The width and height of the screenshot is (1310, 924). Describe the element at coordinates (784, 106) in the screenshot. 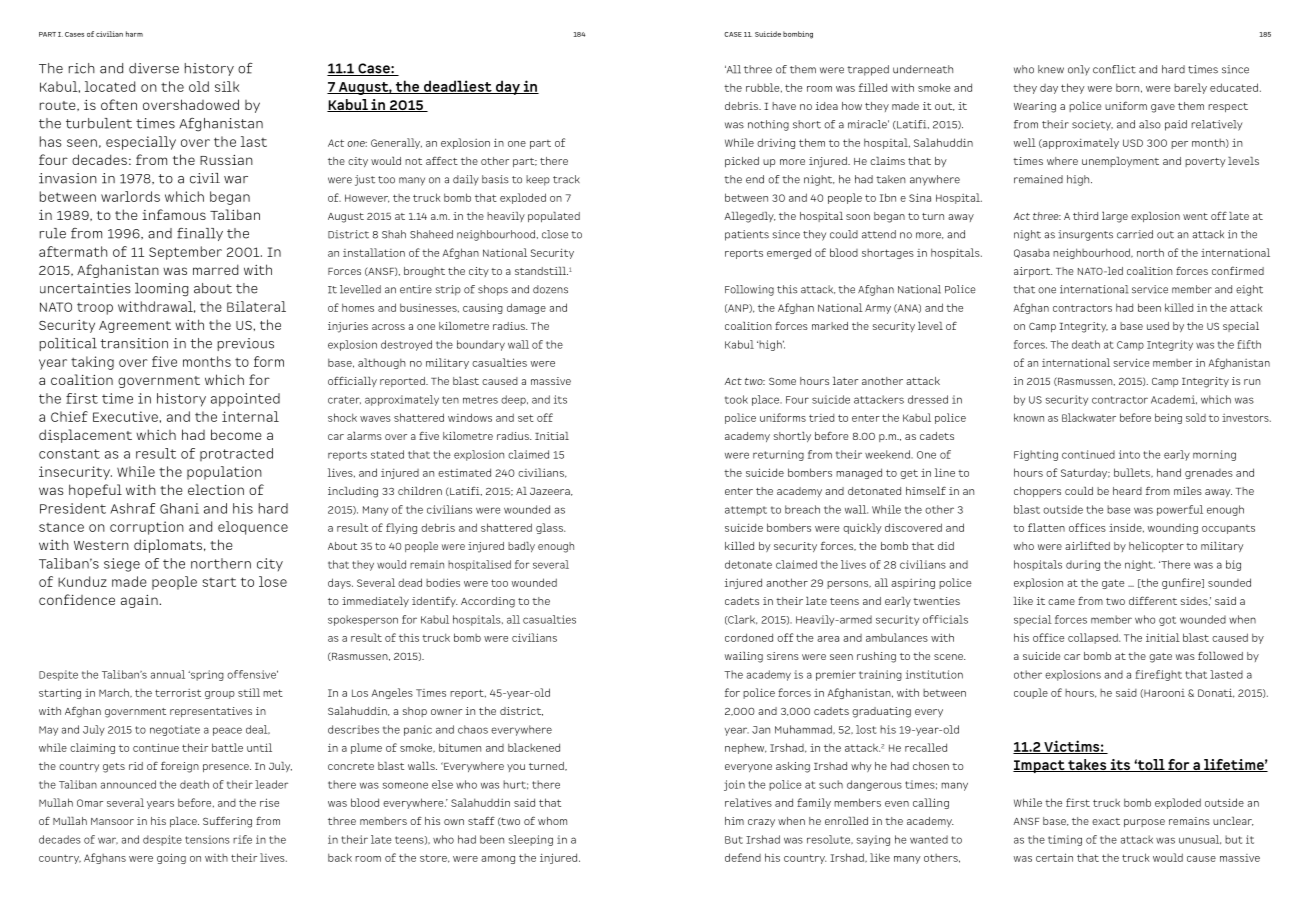

I see `have` at that location.
